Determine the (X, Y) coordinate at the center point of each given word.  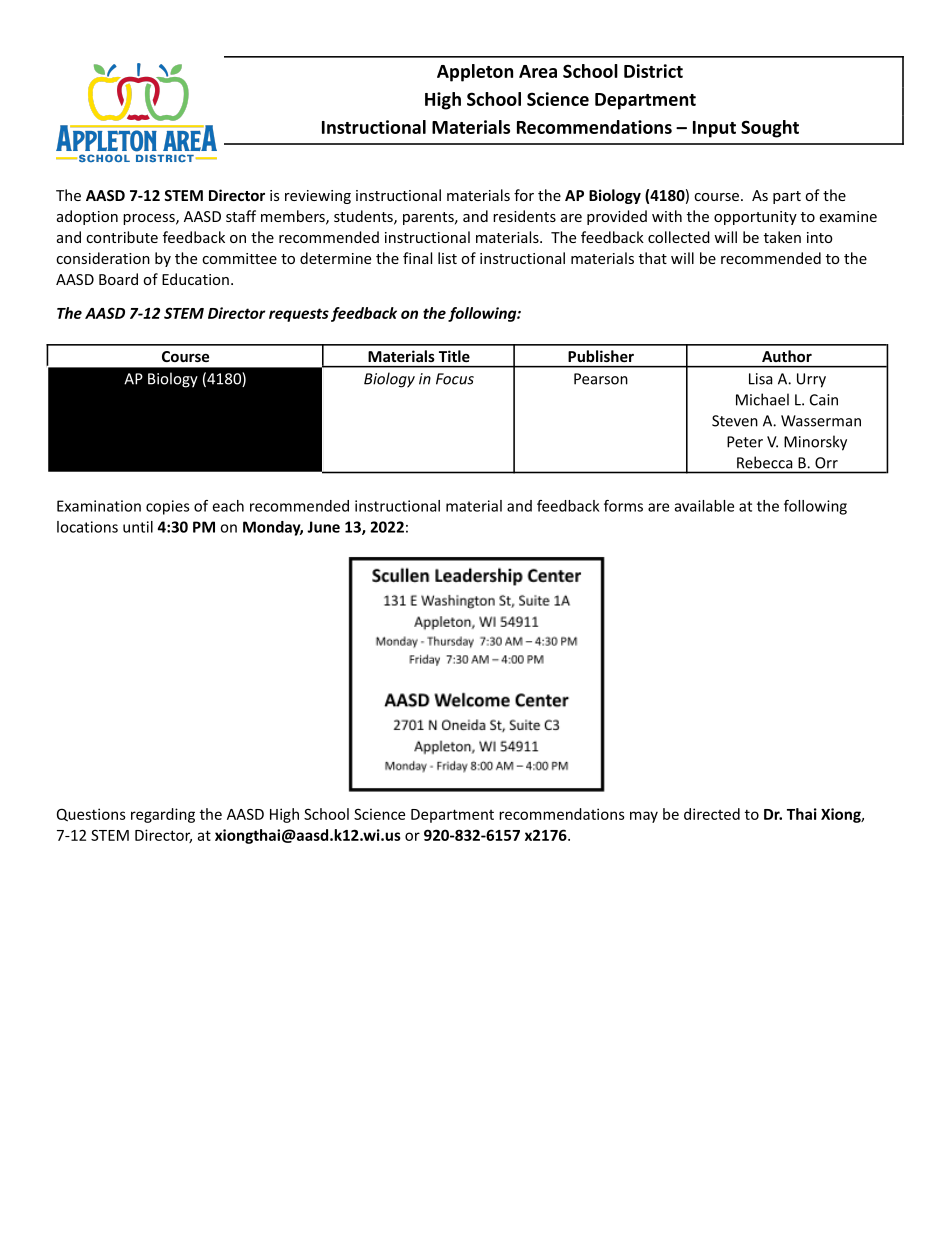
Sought (770, 129)
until (138, 527)
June (323, 527)
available (704, 506)
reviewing (318, 197)
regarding (163, 815)
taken (782, 237)
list (447, 258)
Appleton (475, 73)
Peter (745, 442)
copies (167, 507)
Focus (455, 379)
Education (195, 279)
